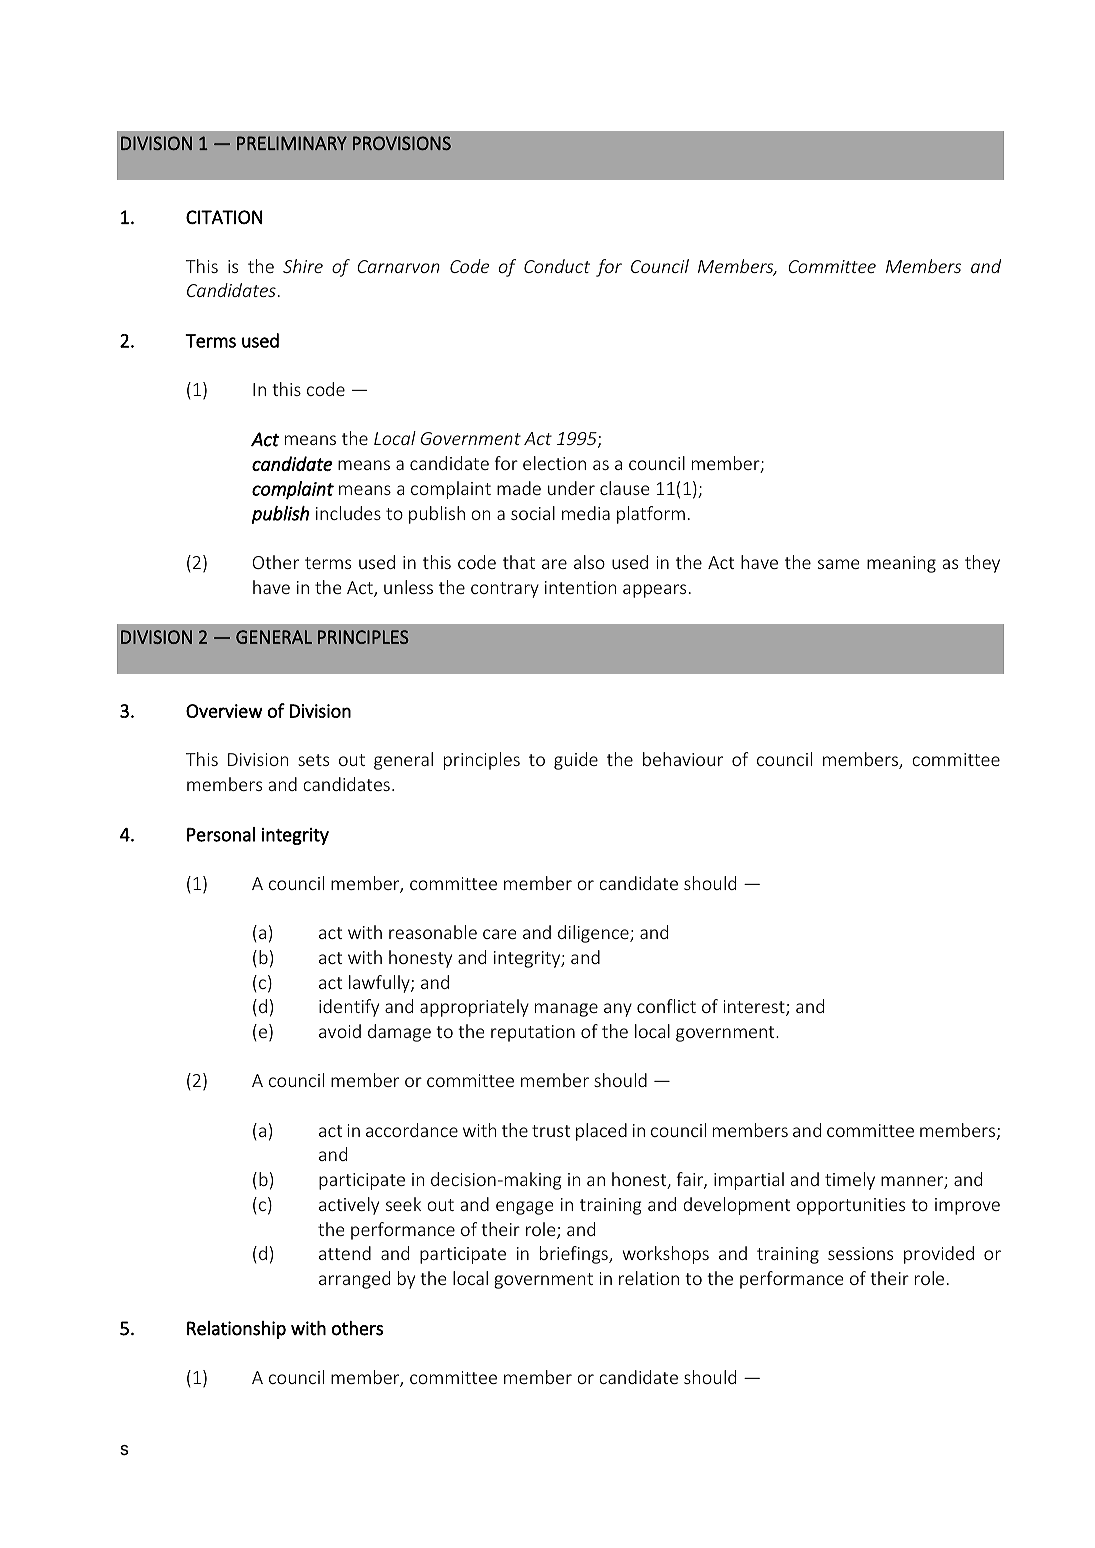  Describe the element at coordinates (901, 564) in the page. I see `meaning` at that location.
